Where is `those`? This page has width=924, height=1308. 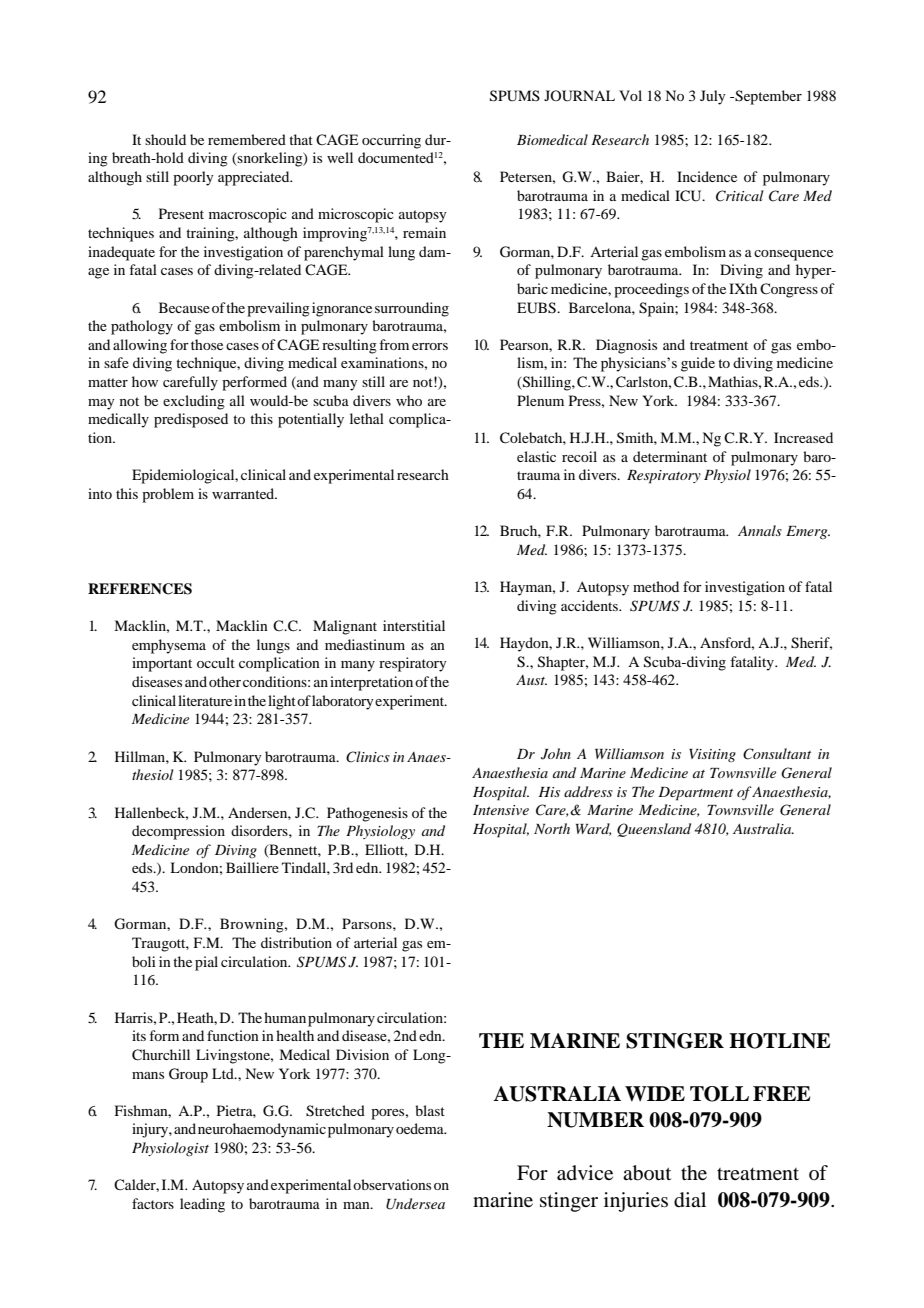 those is located at coordinates (207, 344).
